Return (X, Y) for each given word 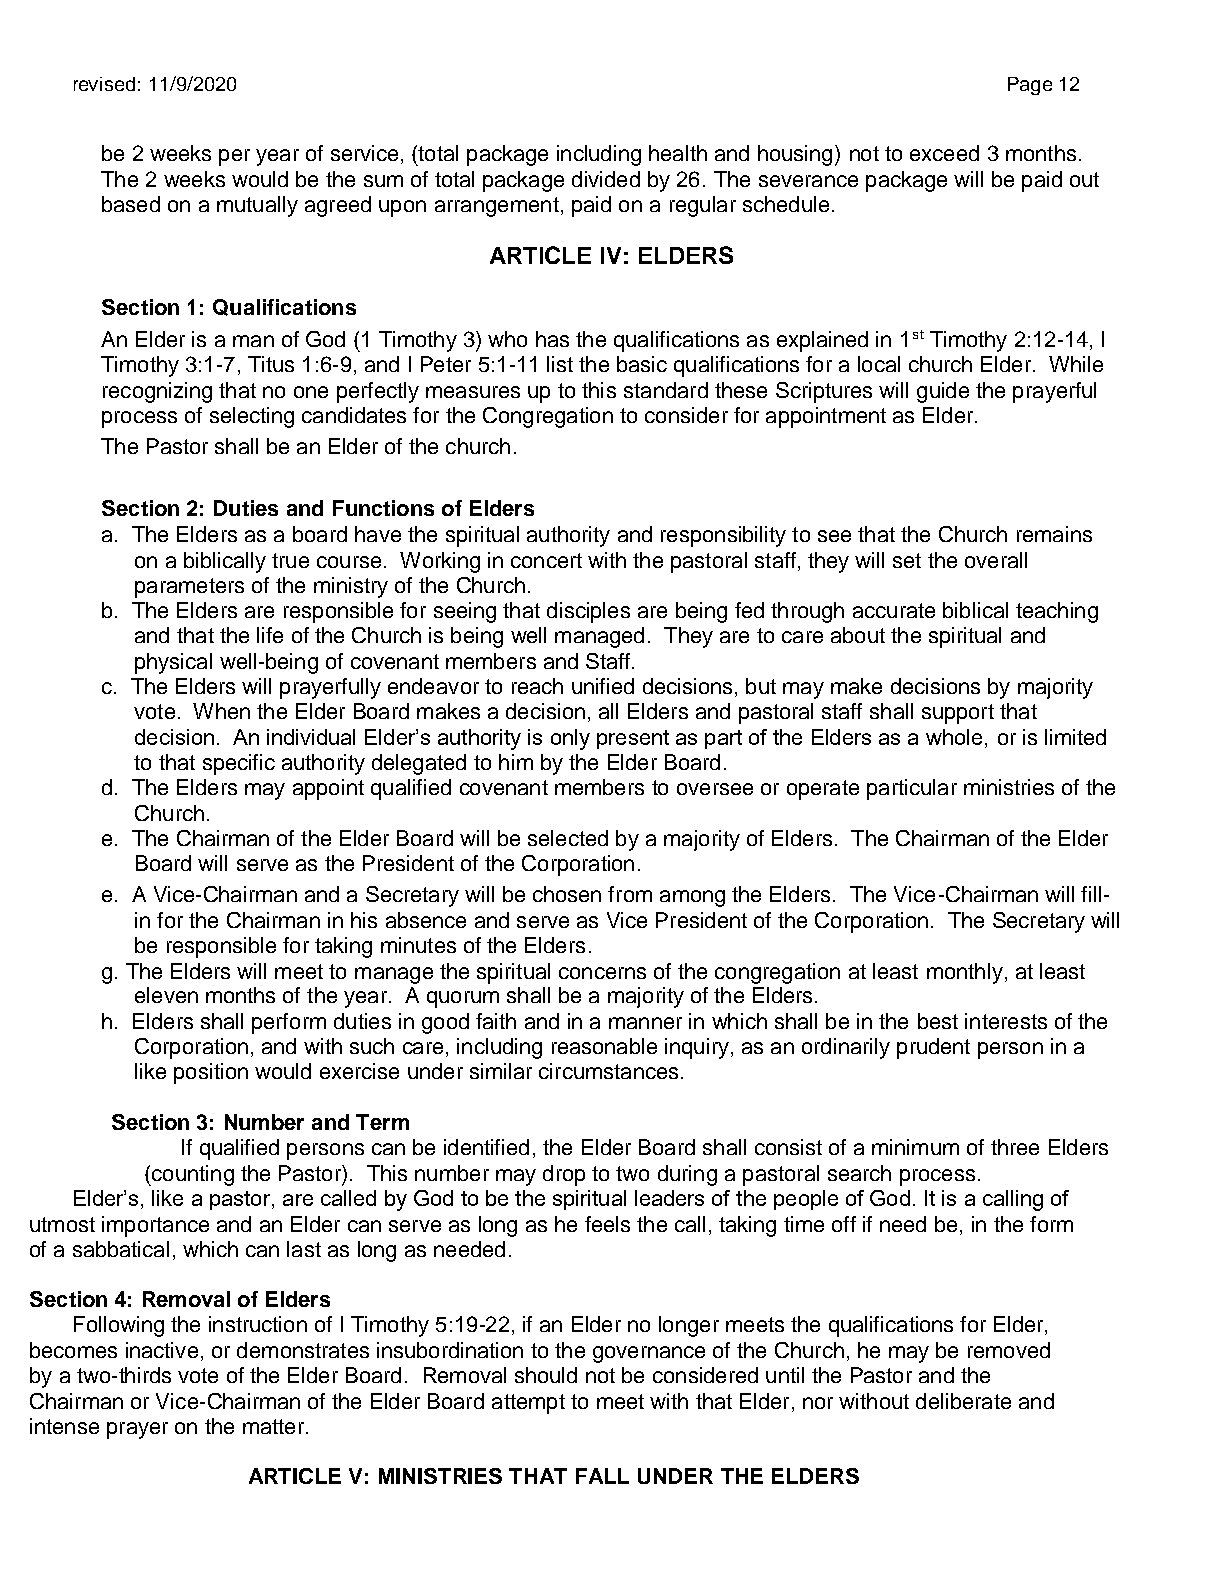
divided (606, 179)
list (560, 364)
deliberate (963, 1401)
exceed (944, 153)
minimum (915, 1147)
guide (943, 392)
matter (275, 1426)
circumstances (608, 1071)
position (211, 1073)
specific (239, 764)
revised (104, 84)
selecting (252, 417)
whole (954, 737)
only (570, 739)
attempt (528, 1404)
